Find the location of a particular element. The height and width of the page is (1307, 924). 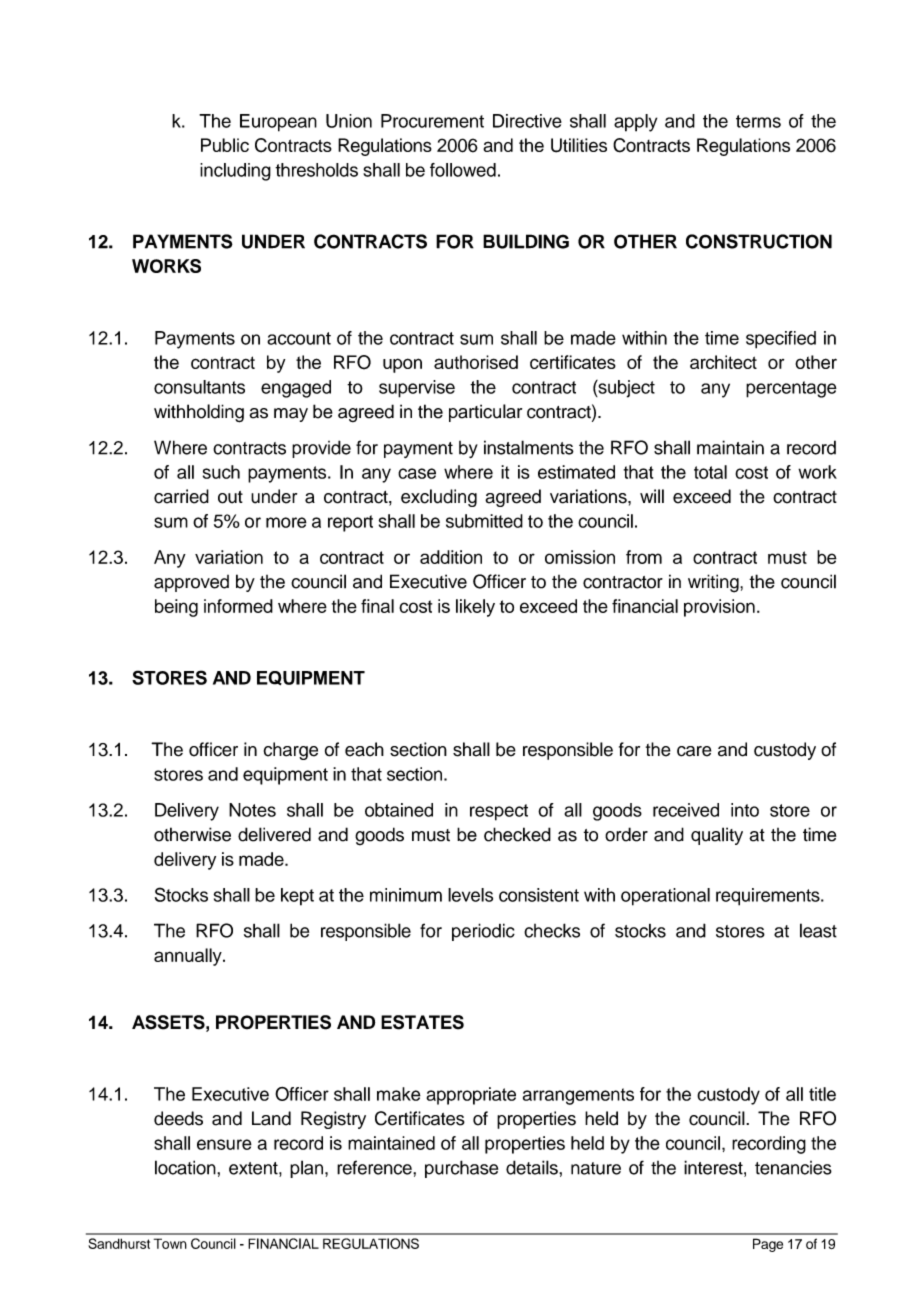

likely is located at coordinates (475, 608).
